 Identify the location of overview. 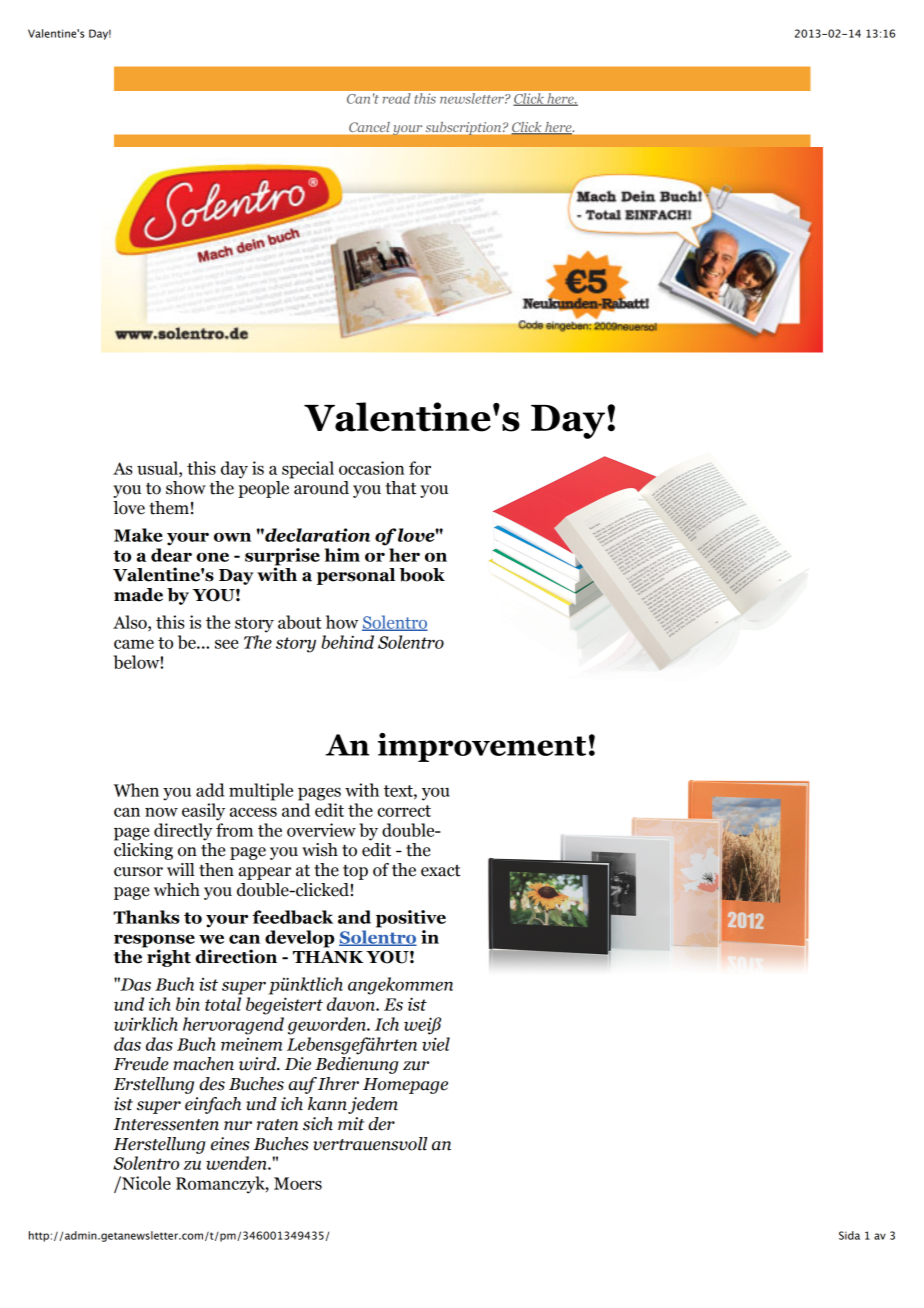
(321, 830).
